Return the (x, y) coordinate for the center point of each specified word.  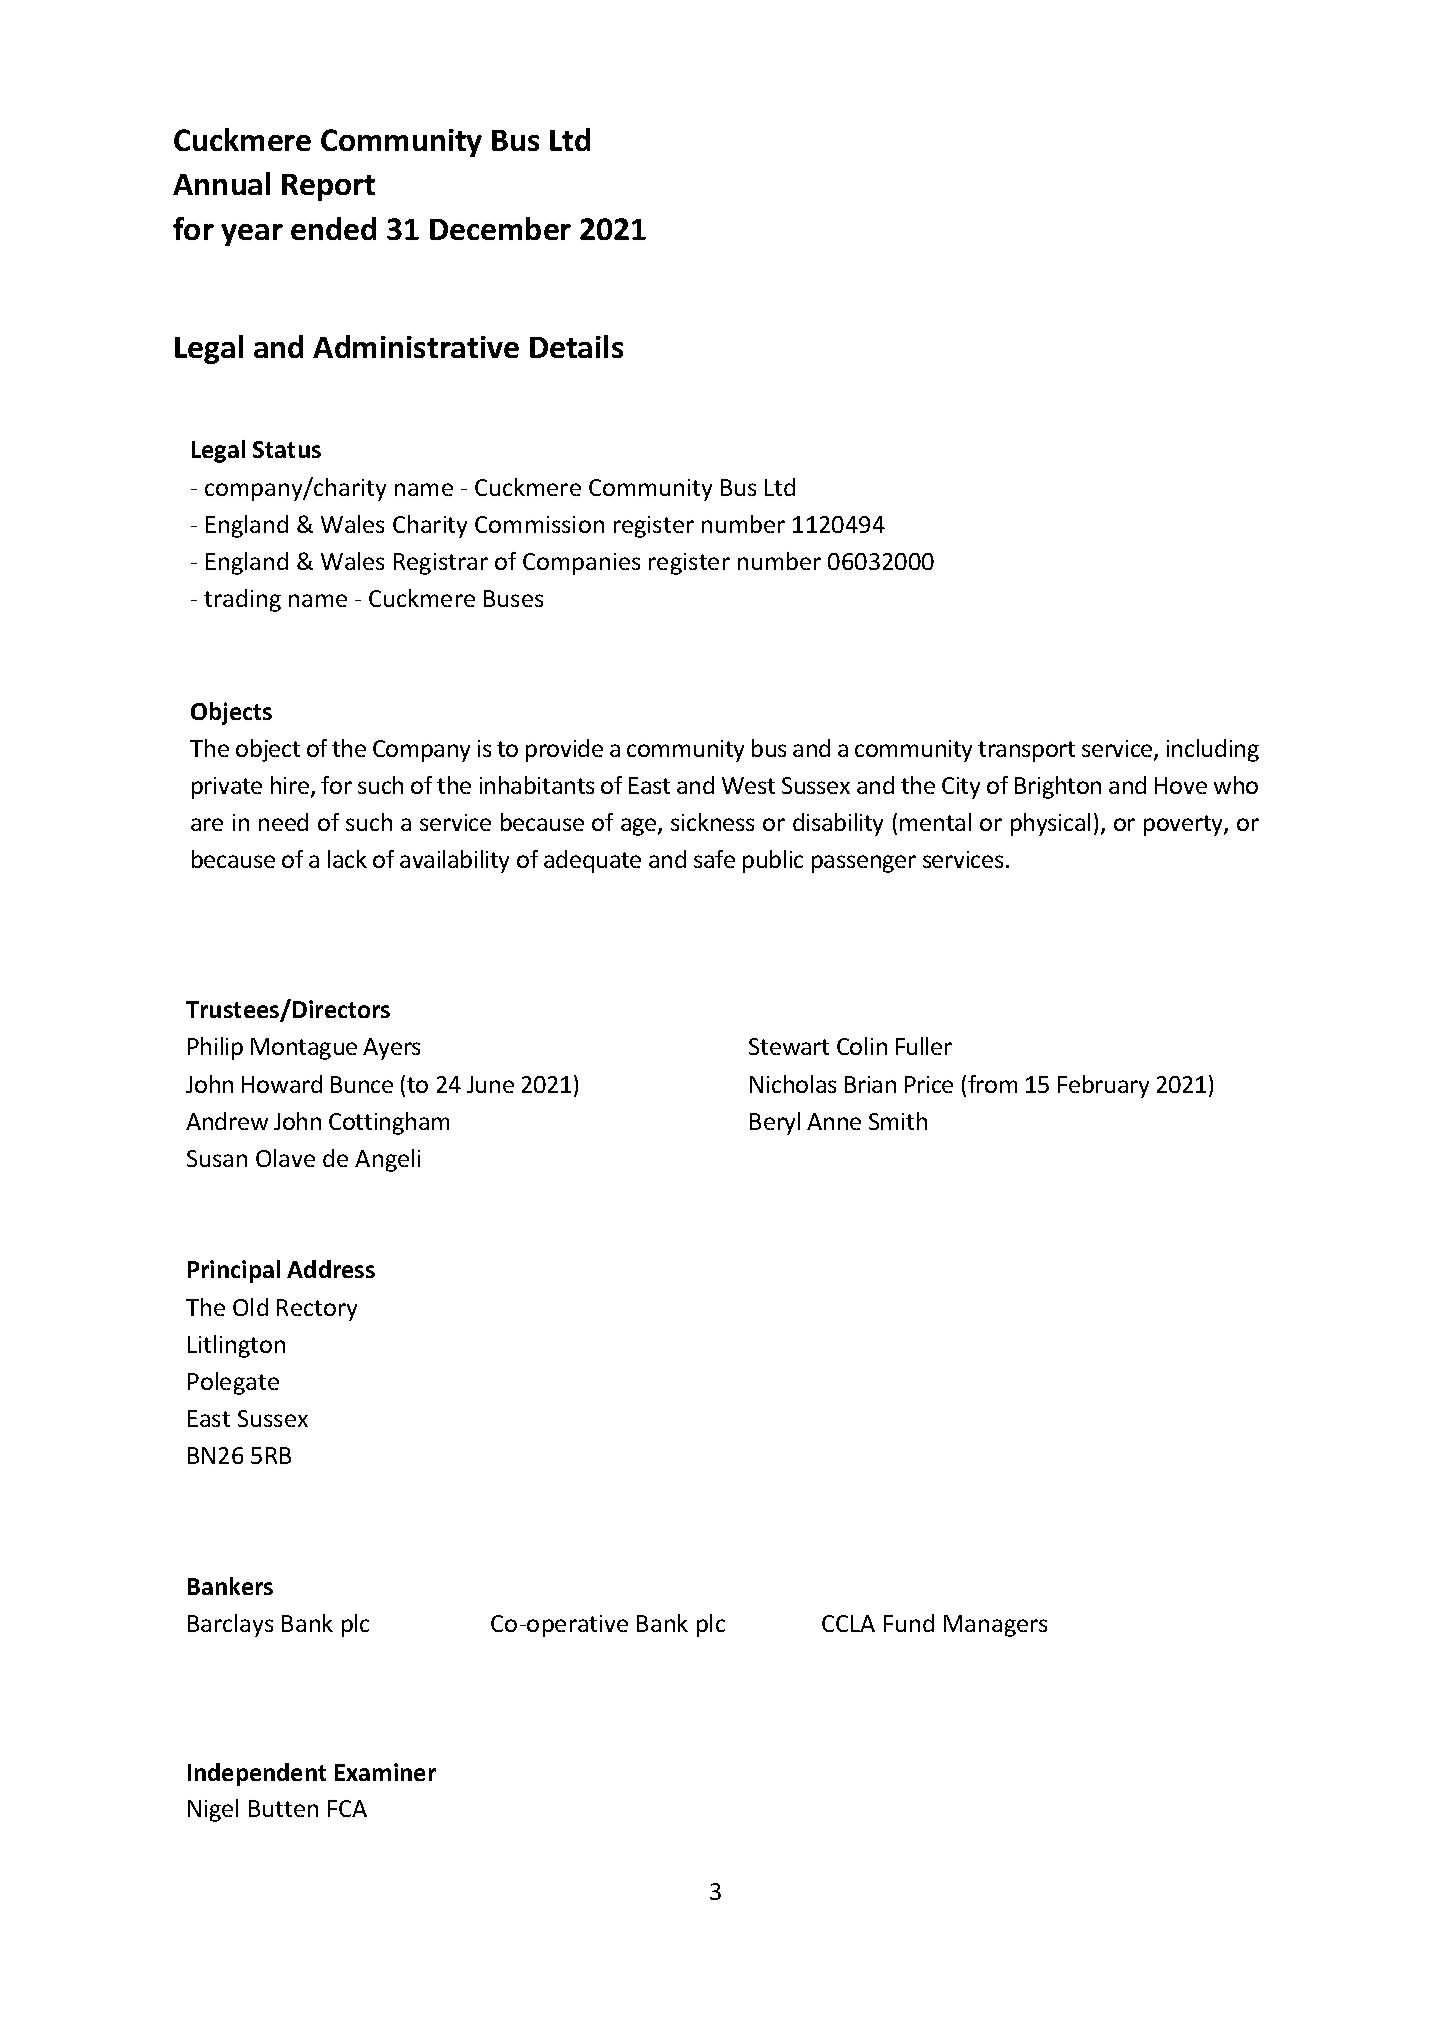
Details (576, 346)
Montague (304, 1049)
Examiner (385, 1772)
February (1103, 1086)
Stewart (789, 1046)
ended (333, 228)
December (500, 228)
